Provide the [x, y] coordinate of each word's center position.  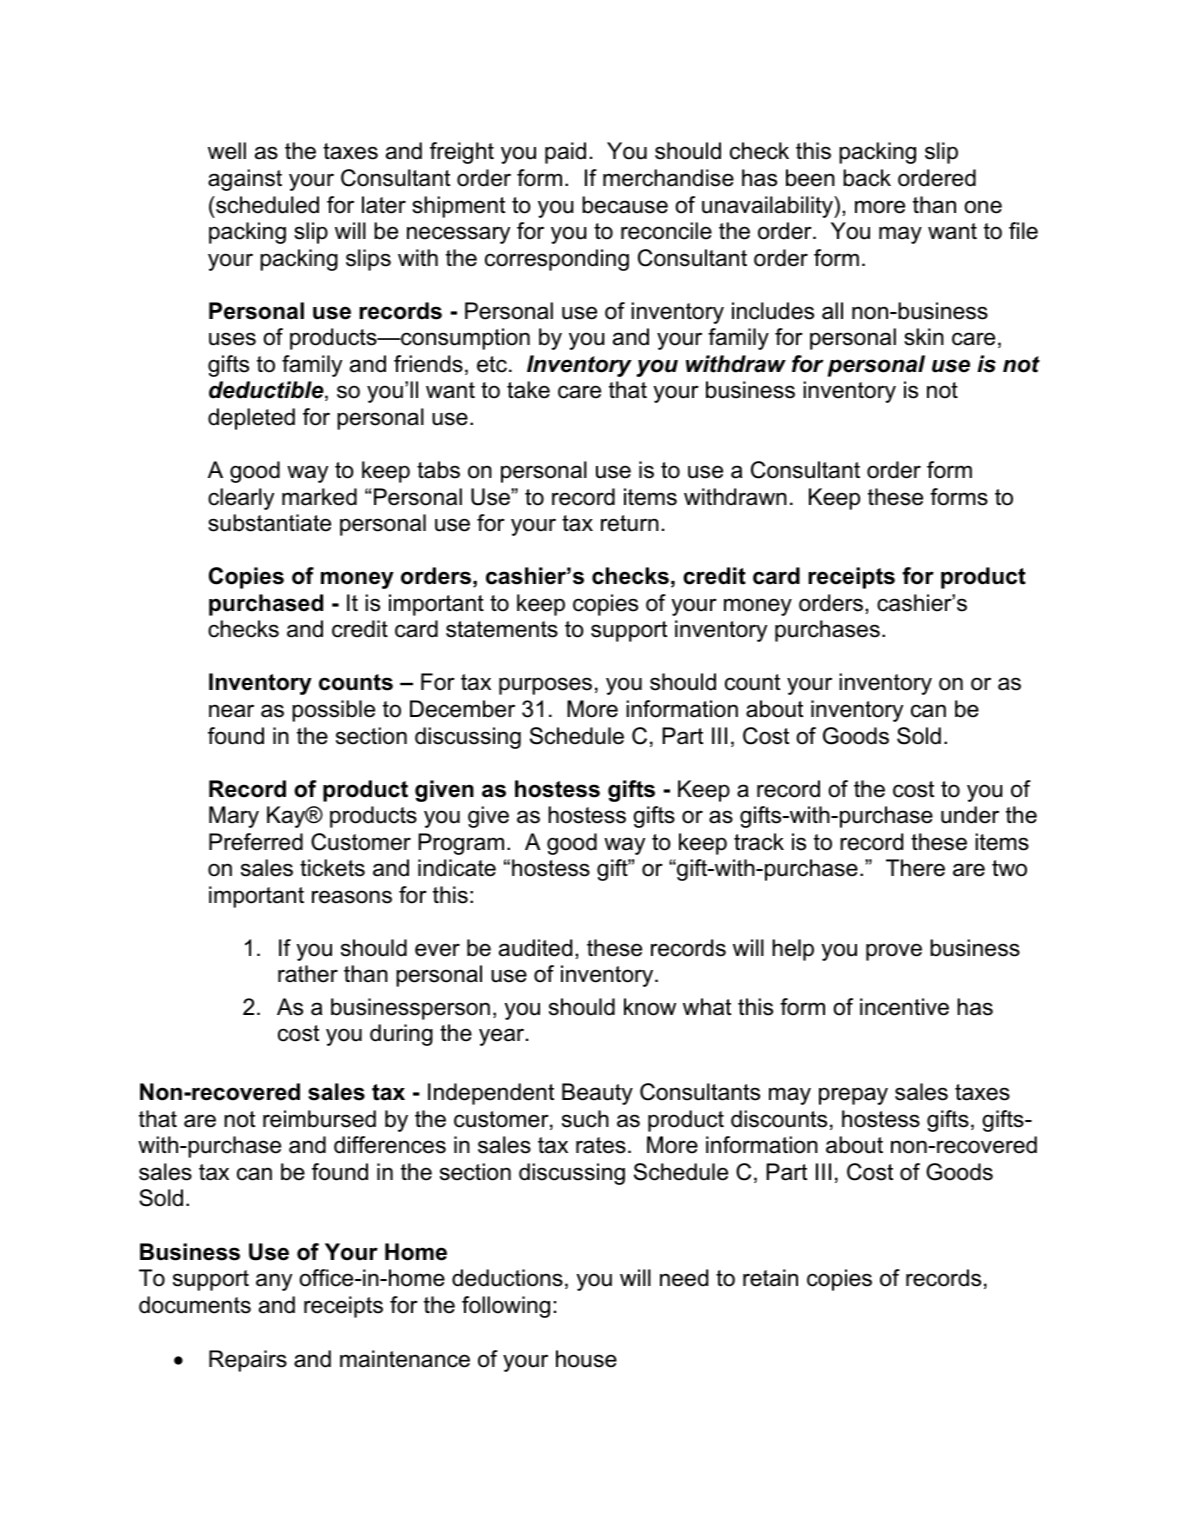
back [867, 178]
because [625, 205]
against [245, 180]
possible [333, 711]
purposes [545, 686]
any [274, 1282]
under [970, 815]
